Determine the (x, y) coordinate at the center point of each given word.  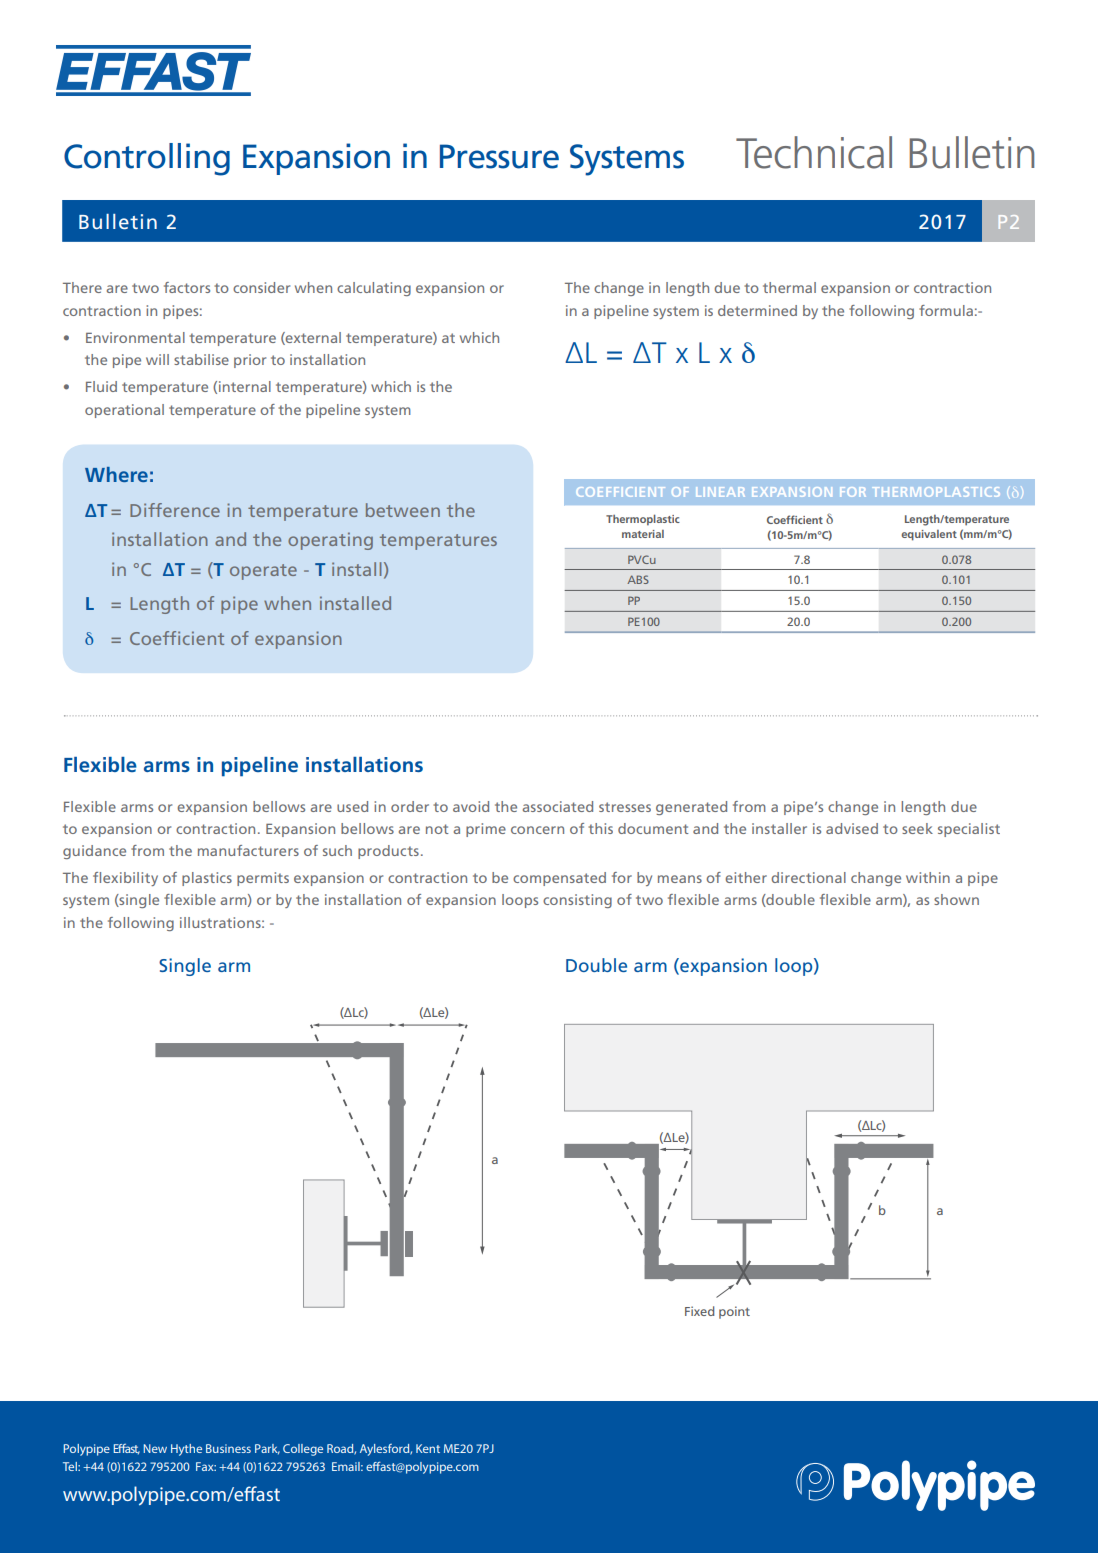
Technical (814, 152)
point (734, 1312)
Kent (428, 1448)
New (155, 1448)
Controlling (147, 159)
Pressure (499, 156)
